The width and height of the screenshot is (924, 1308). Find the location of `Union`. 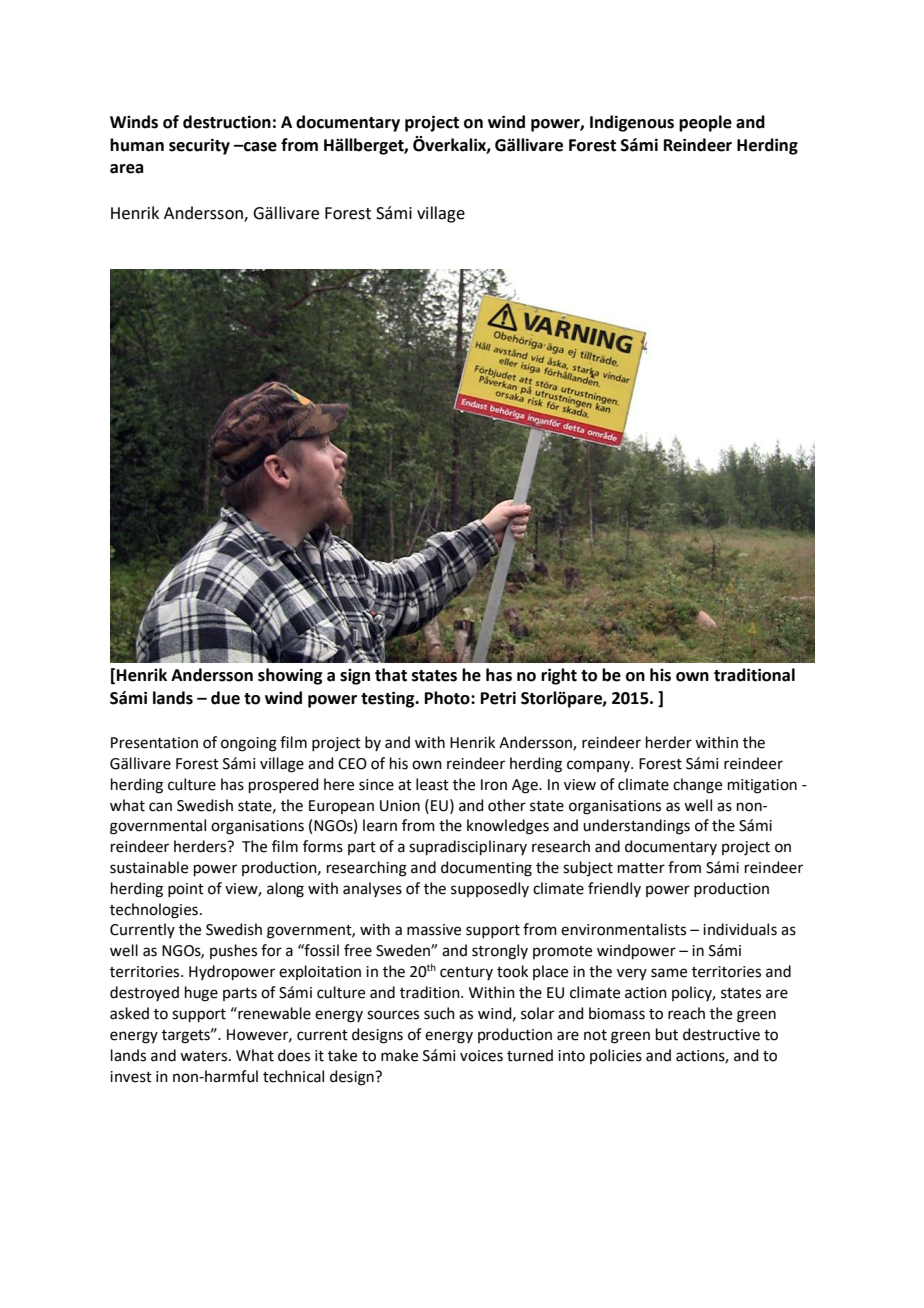

Union is located at coordinates (400, 806).
